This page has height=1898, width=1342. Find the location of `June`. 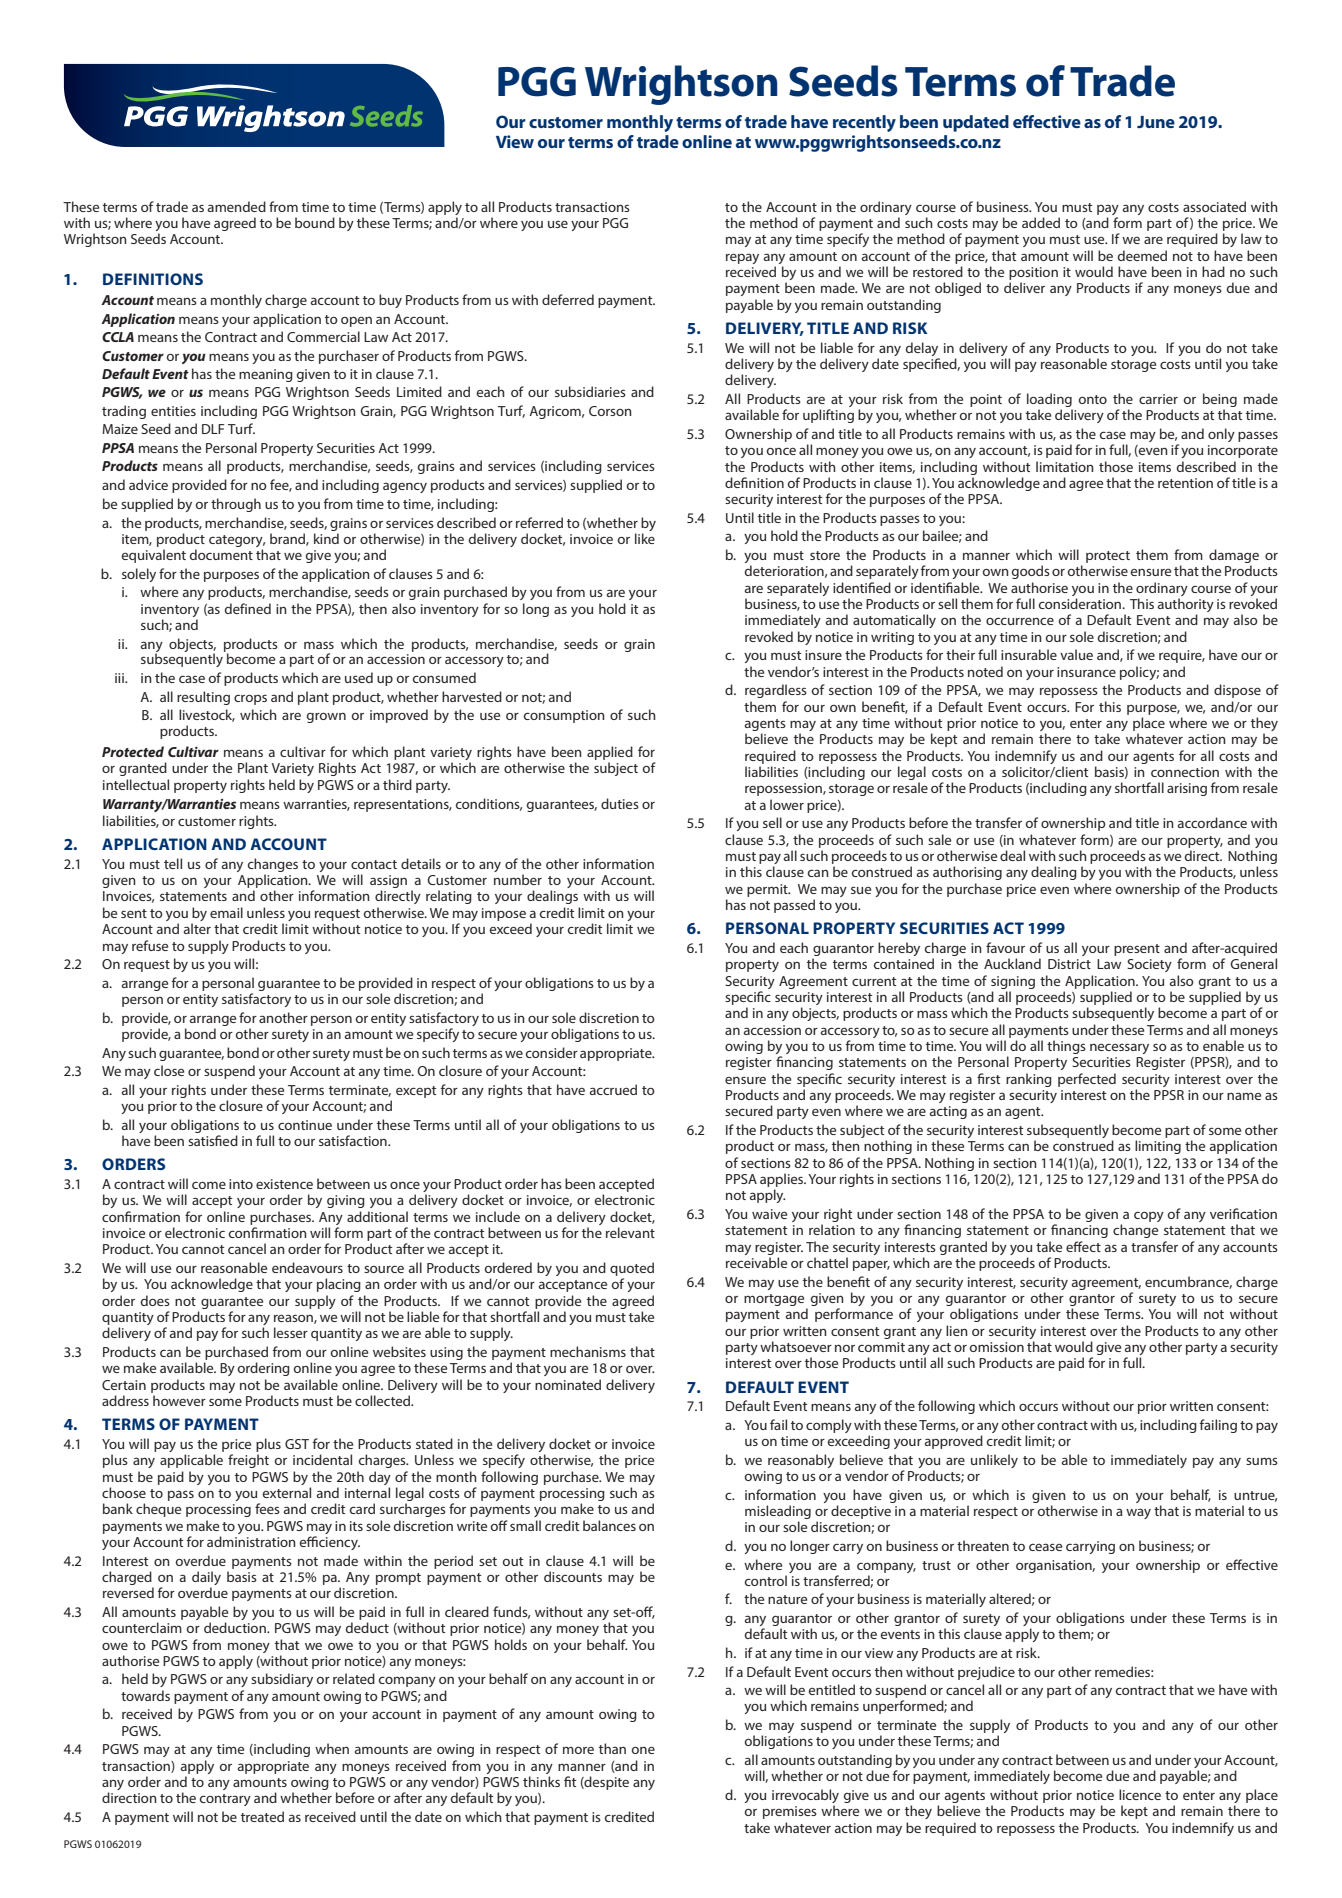

June is located at coordinates (1156, 122).
